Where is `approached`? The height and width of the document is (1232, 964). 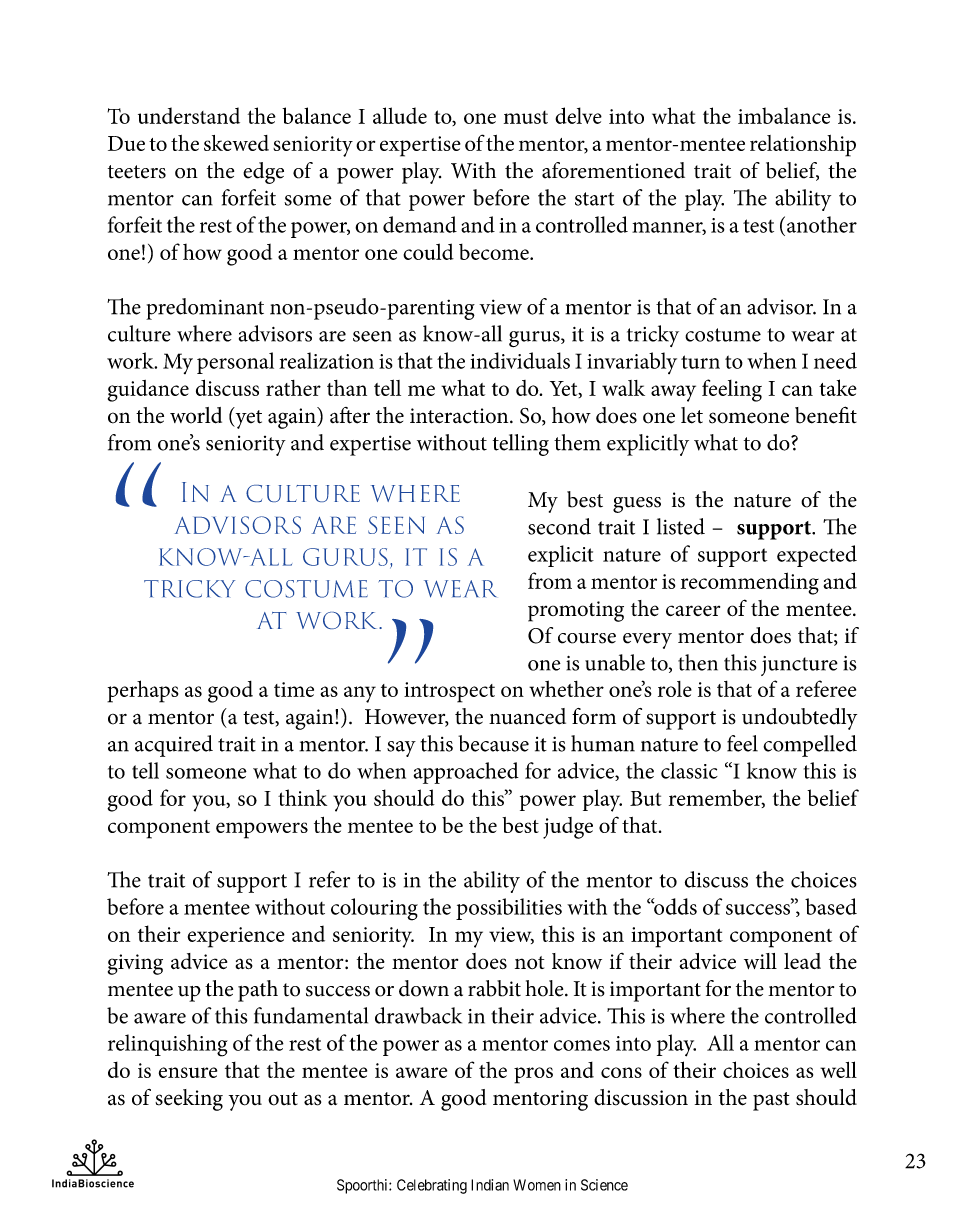 approached is located at coordinates (466, 773).
